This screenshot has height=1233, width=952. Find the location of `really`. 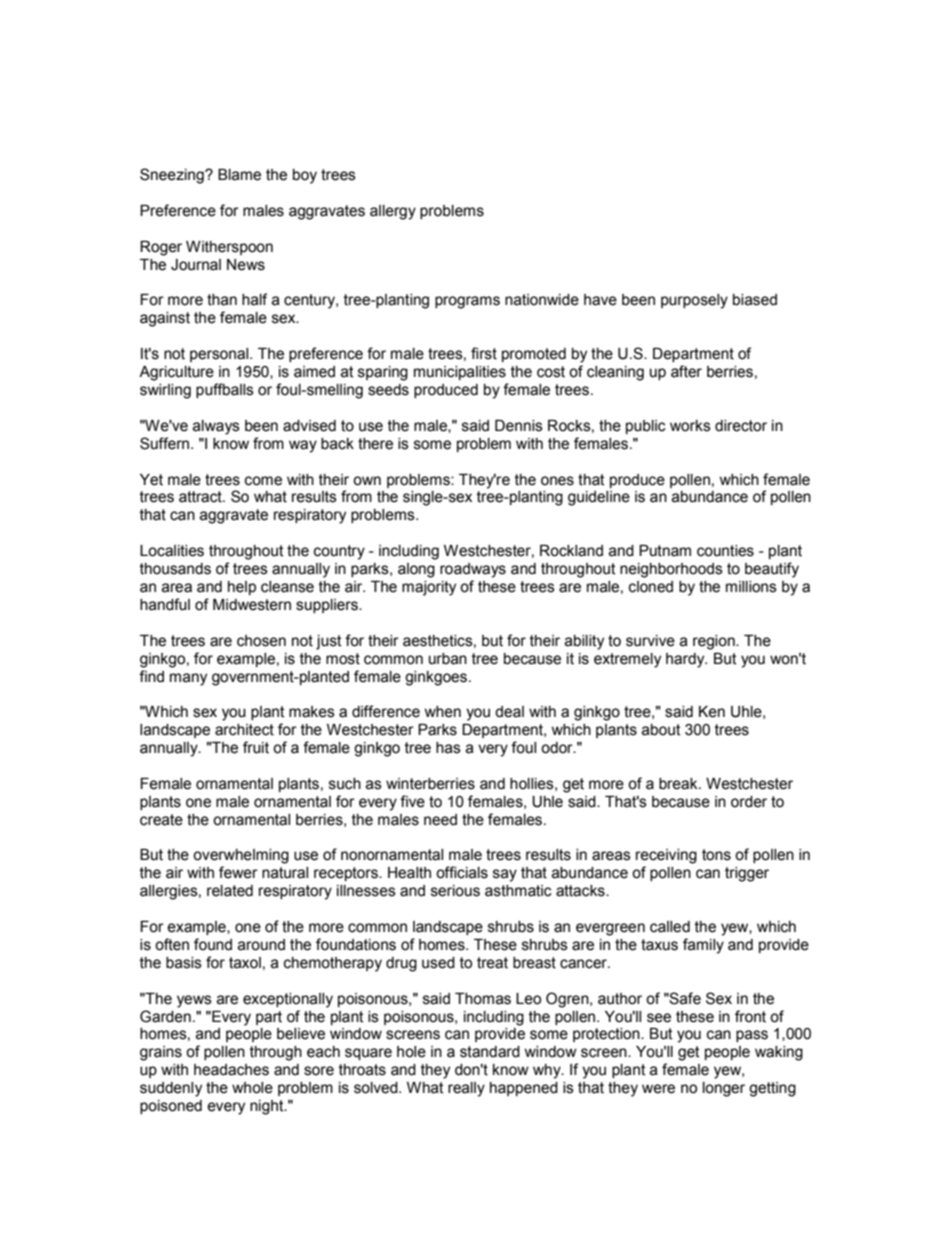

really is located at coordinates (466, 1089).
